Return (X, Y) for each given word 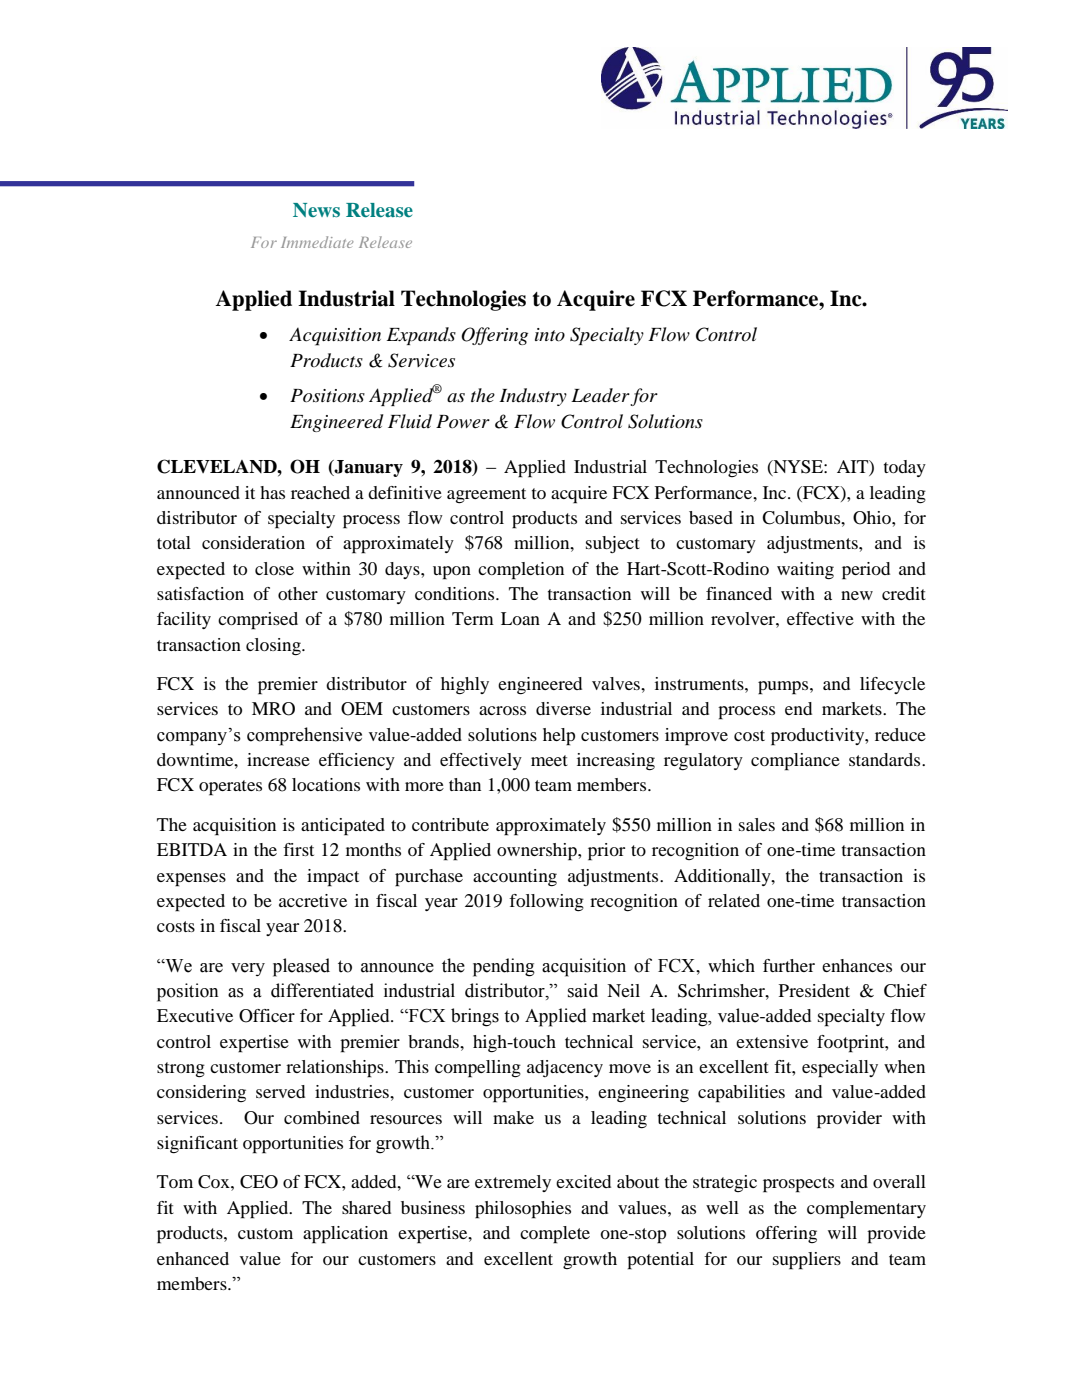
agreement (486, 496)
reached (320, 492)
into (550, 335)
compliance (795, 762)
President (814, 990)
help (559, 737)
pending (504, 967)
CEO (259, 1182)
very (248, 969)
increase (278, 759)
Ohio (873, 518)
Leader (600, 395)
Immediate (317, 242)
